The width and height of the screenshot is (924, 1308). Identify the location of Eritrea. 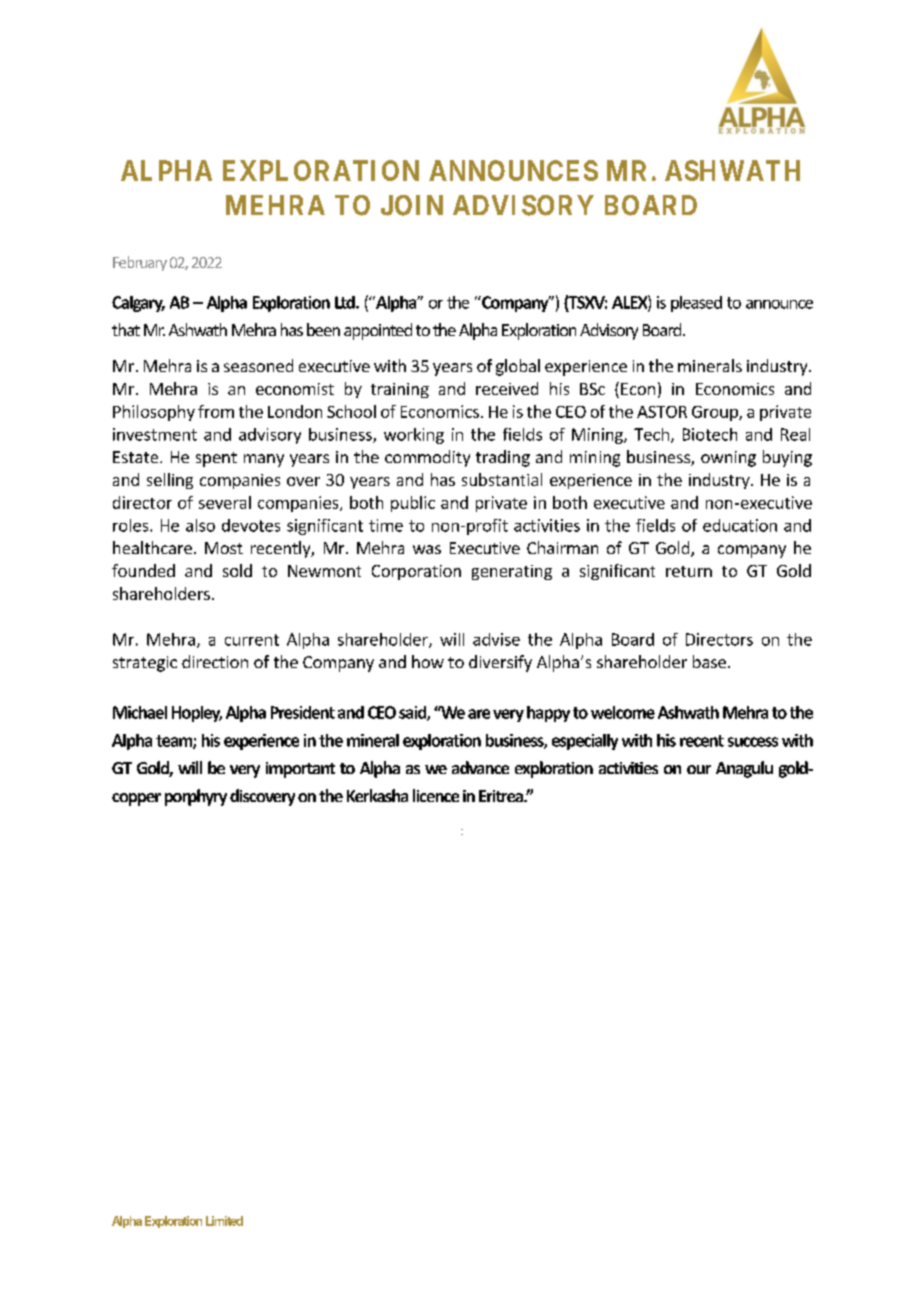
(502, 796).
